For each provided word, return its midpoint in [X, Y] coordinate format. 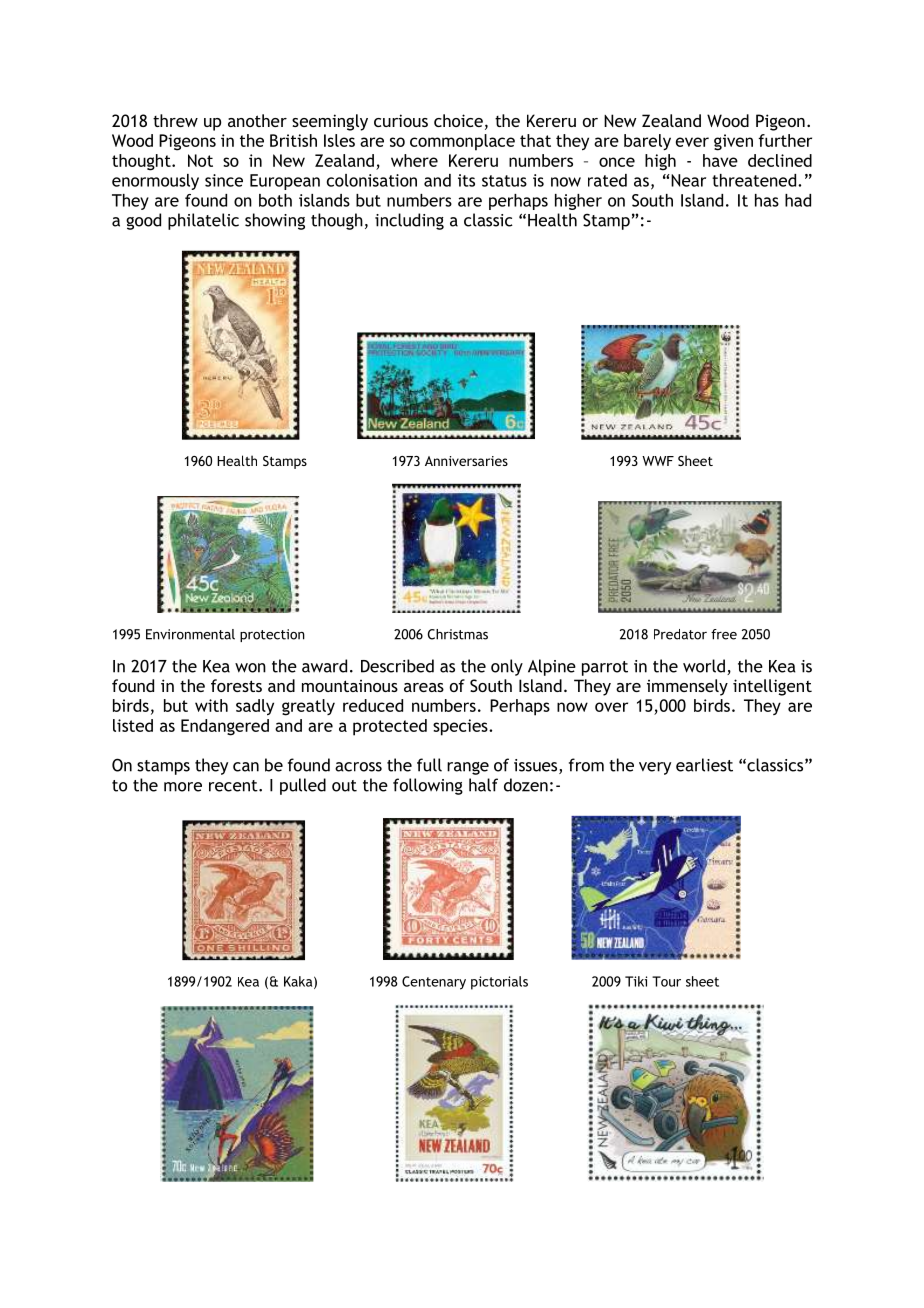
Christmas [458, 634]
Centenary [434, 983]
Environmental [190, 634]
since [224, 180]
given [733, 142]
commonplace [462, 142]
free [724, 634]
